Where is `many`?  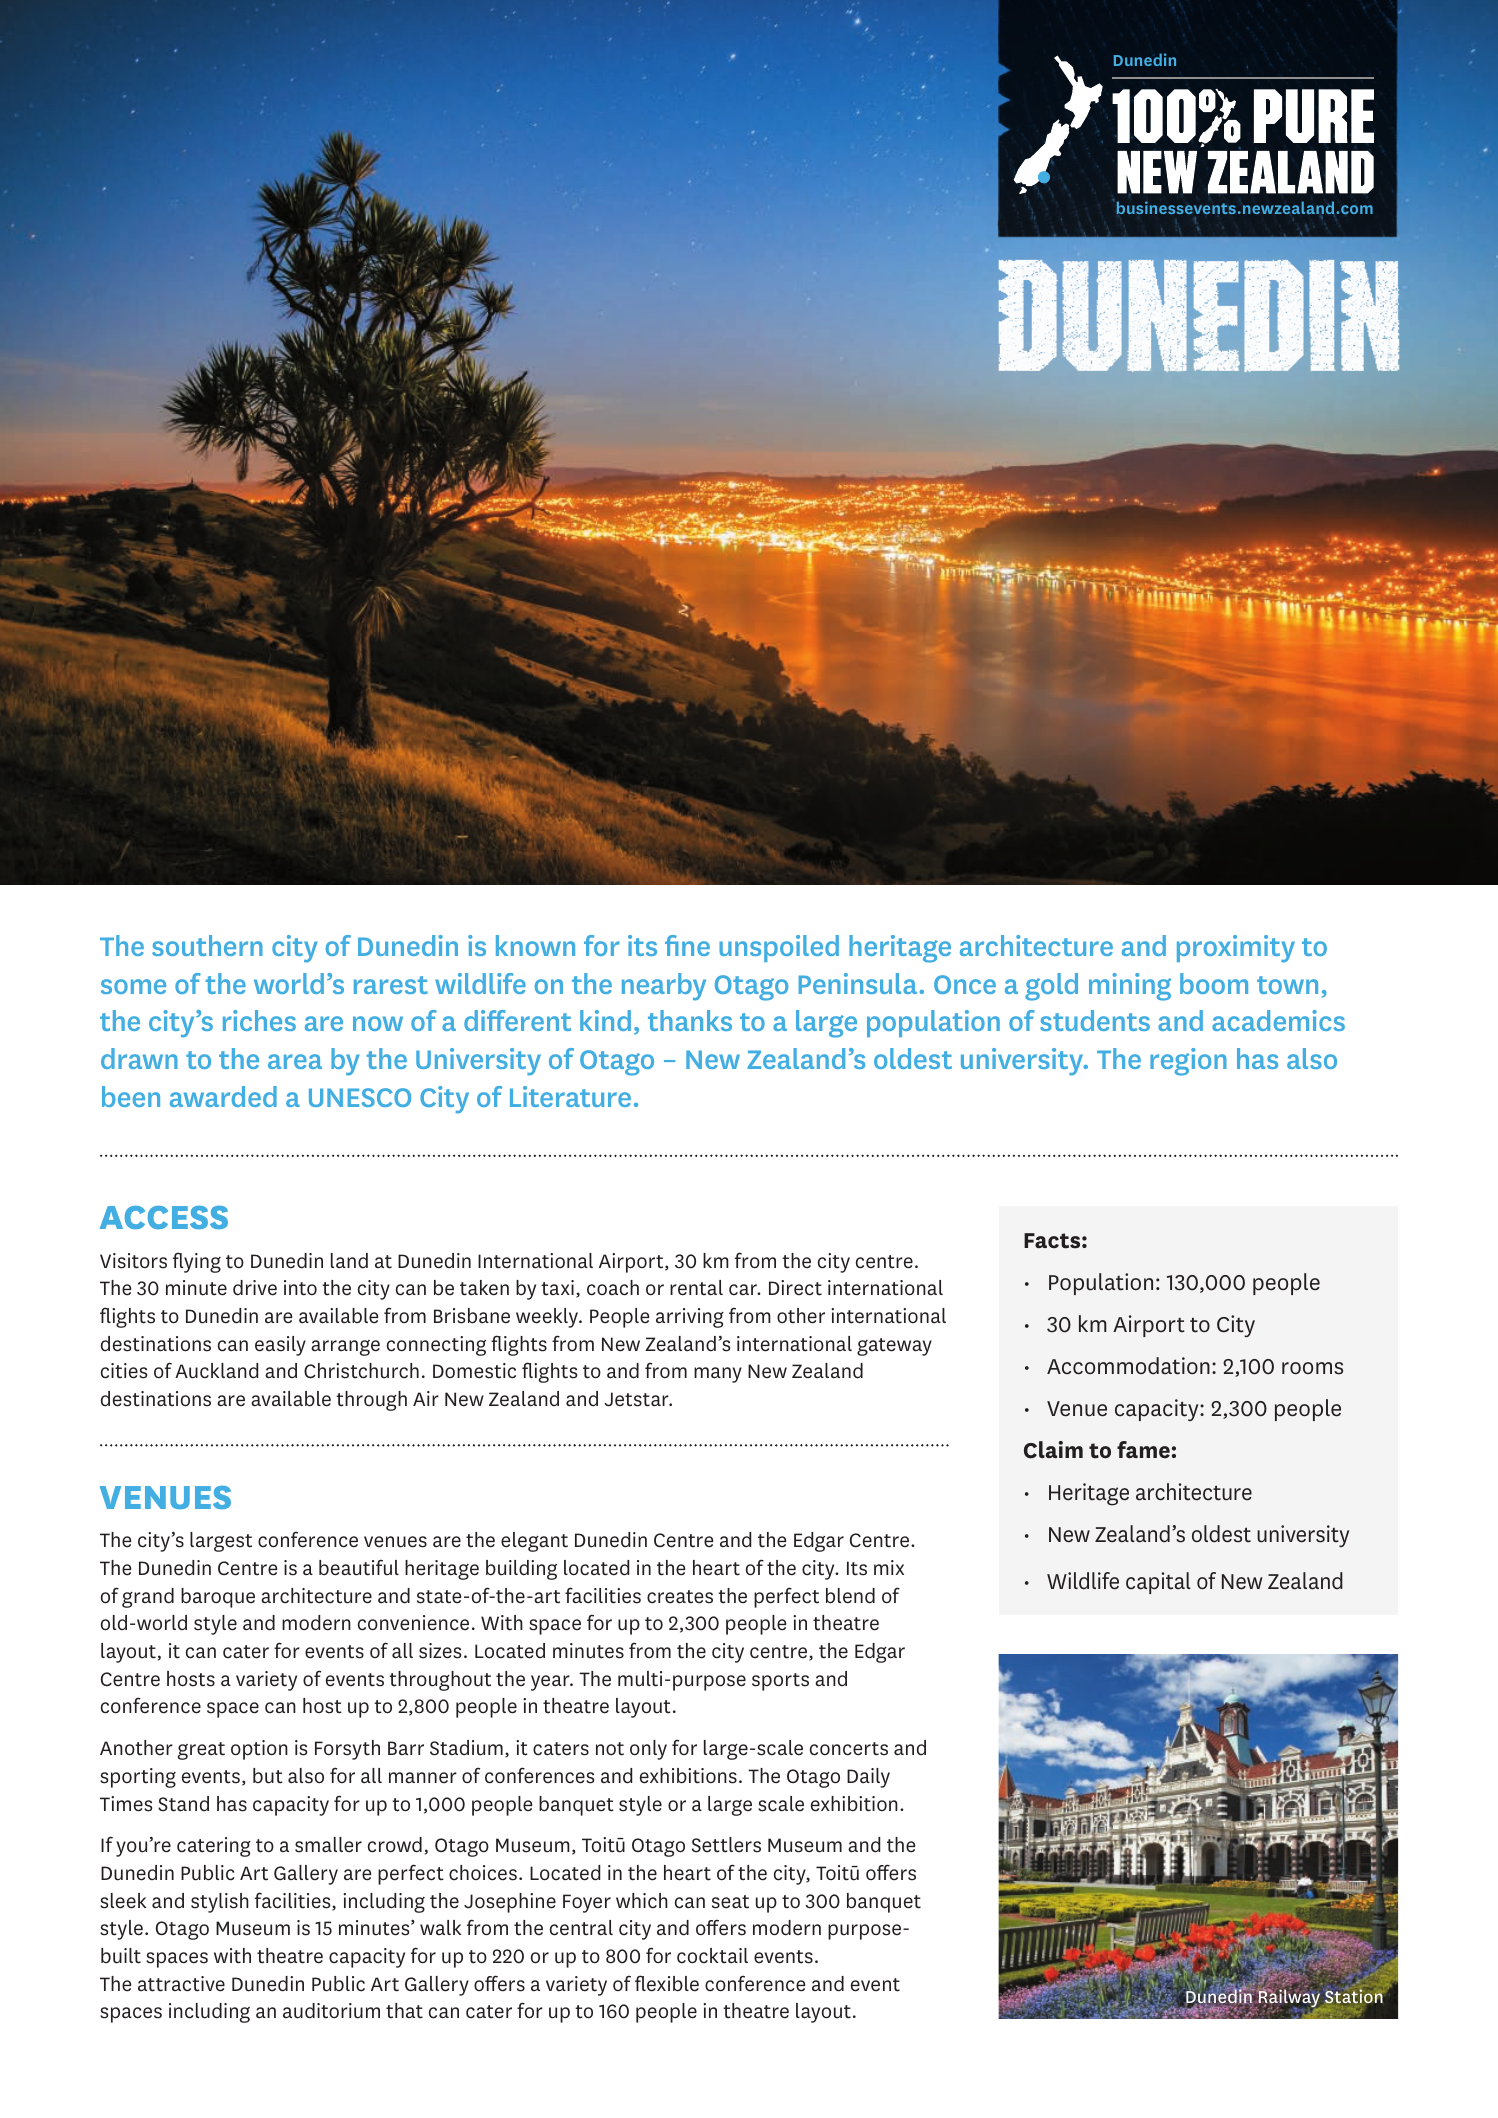
many is located at coordinates (718, 1375).
